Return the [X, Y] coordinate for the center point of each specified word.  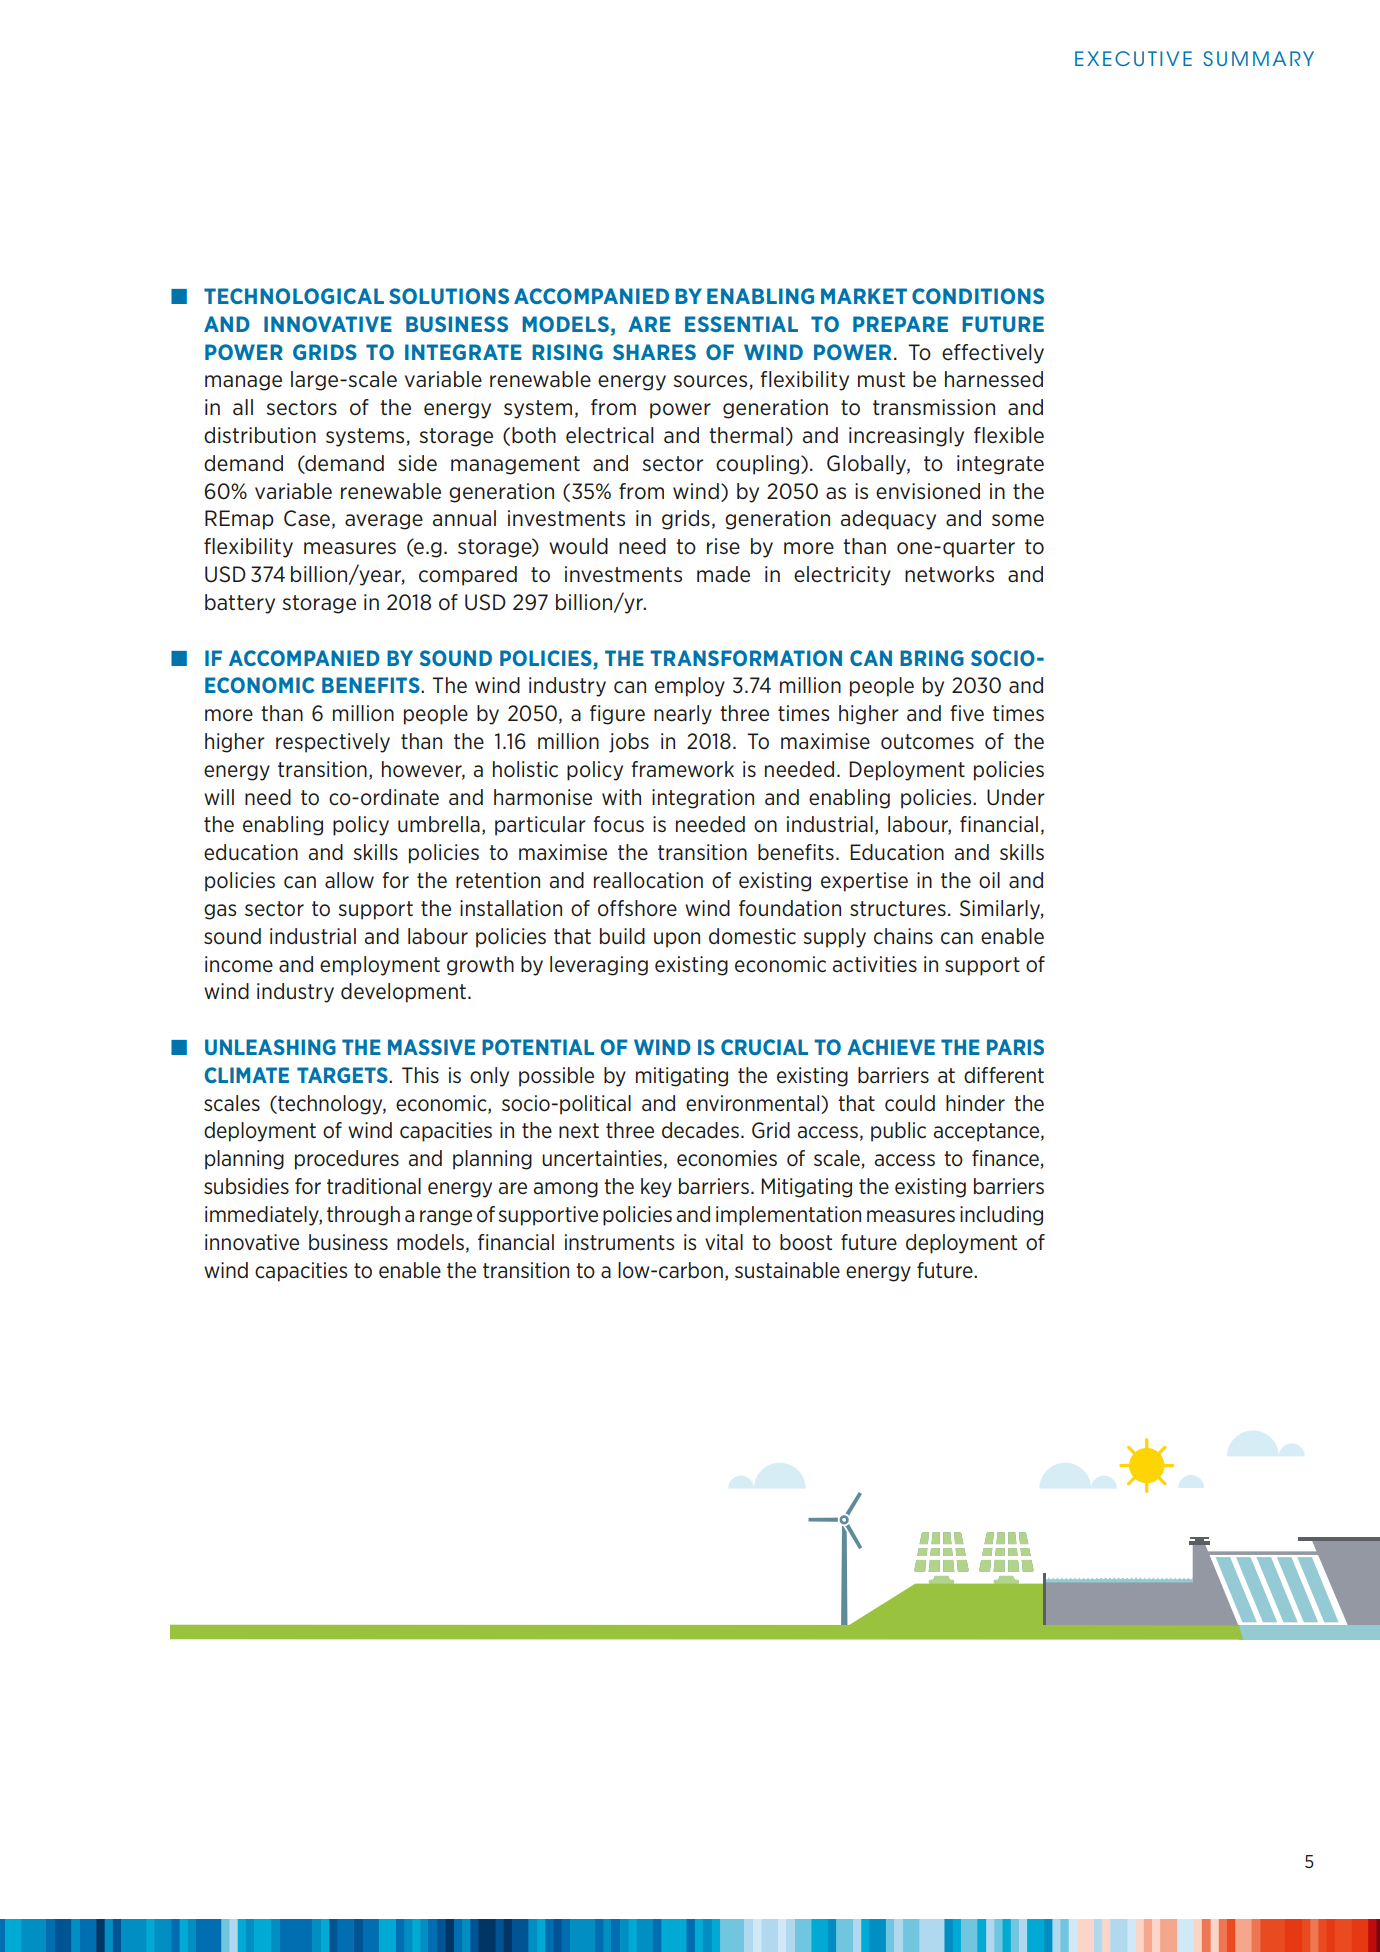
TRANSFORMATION [746, 658]
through [363, 1216]
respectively [333, 743]
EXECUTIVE [1133, 58]
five [967, 713]
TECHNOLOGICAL [294, 296]
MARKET [864, 296]
